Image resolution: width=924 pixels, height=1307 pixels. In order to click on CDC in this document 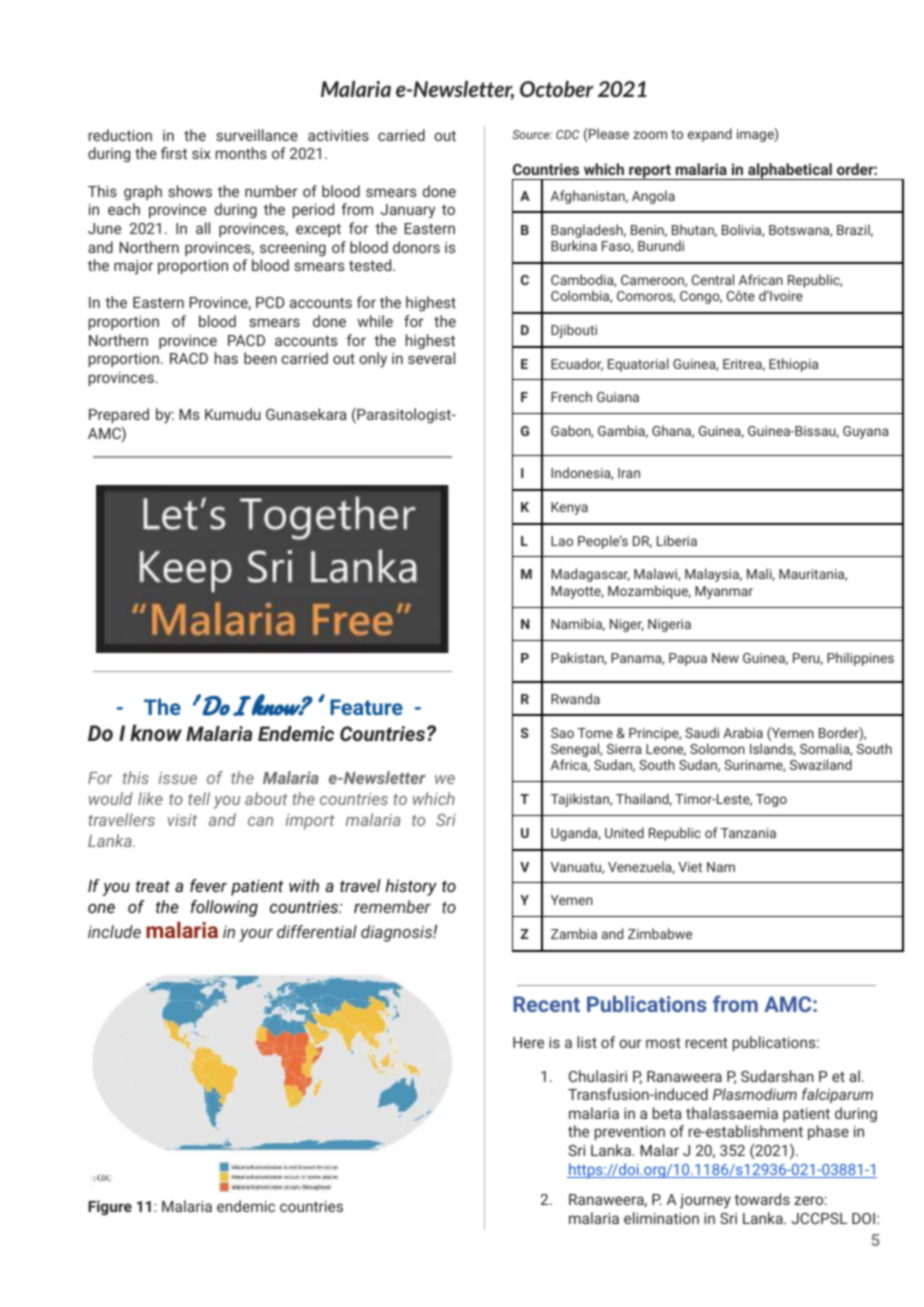, I will do `click(567, 134)`.
